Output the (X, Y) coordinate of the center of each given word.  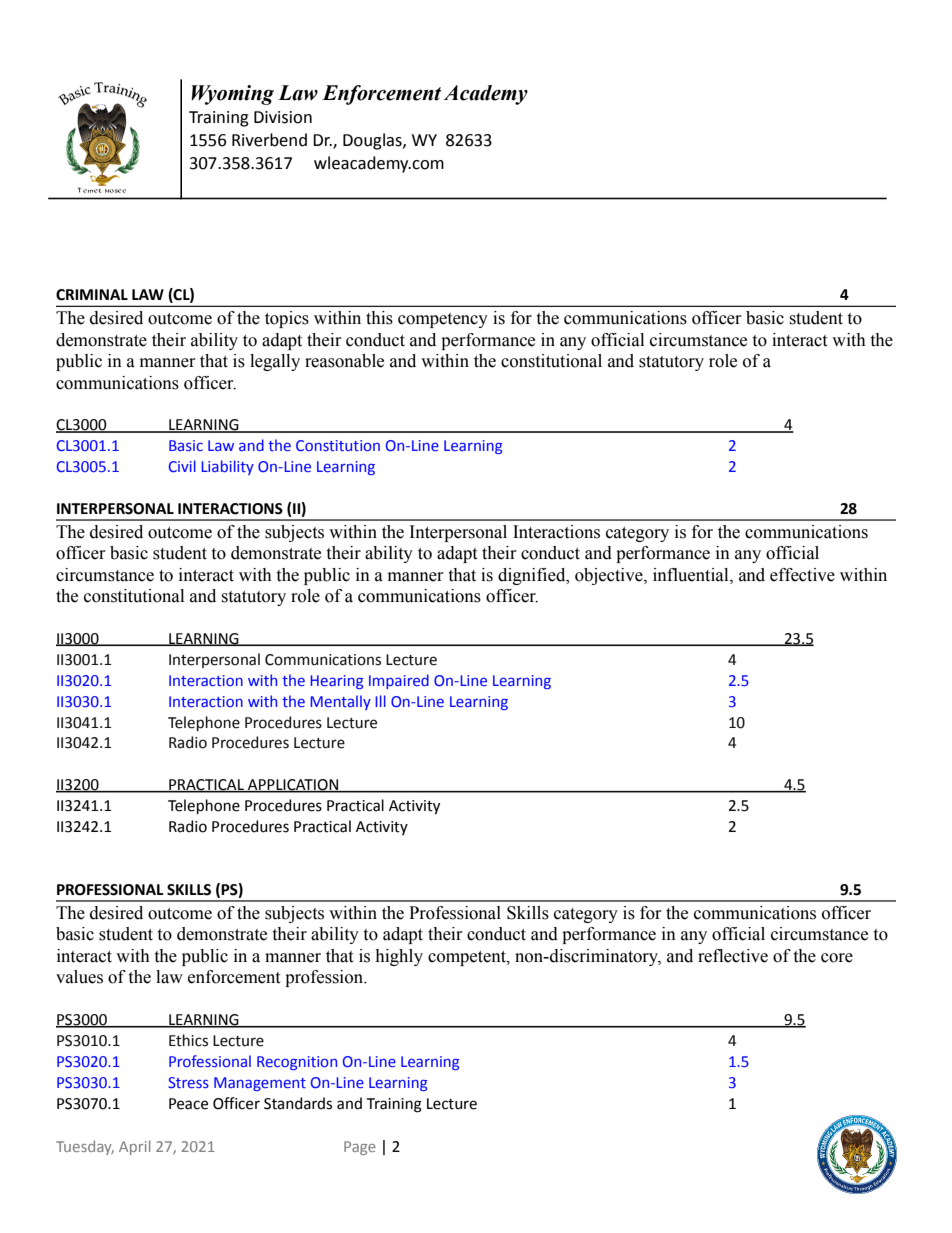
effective (802, 575)
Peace (188, 1104)
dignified (533, 576)
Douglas (373, 141)
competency (443, 320)
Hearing (336, 682)
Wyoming (232, 95)
